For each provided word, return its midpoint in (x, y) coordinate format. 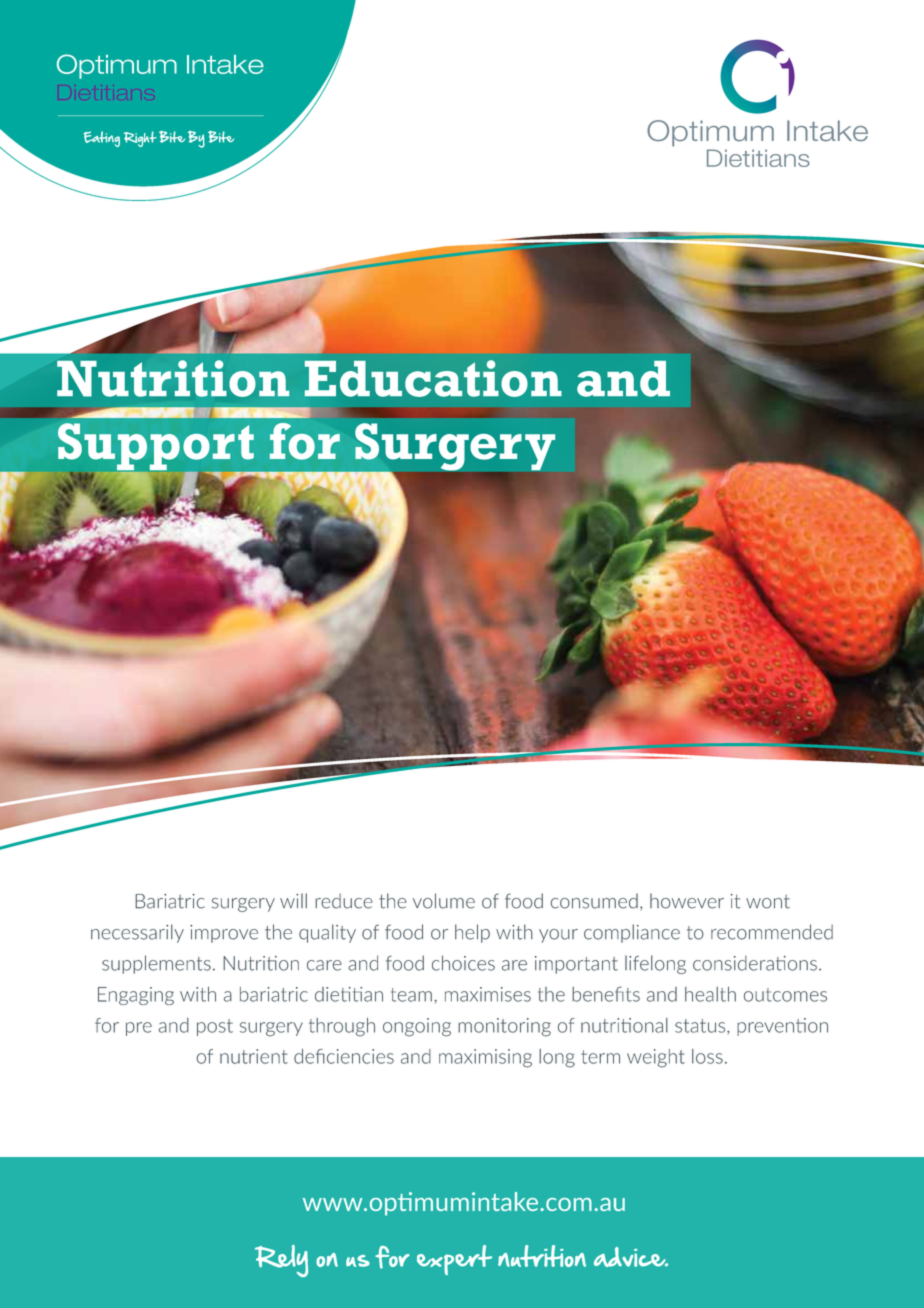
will (293, 900)
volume (444, 901)
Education (433, 378)
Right (140, 139)
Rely (281, 1261)
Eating (101, 139)
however (687, 901)
